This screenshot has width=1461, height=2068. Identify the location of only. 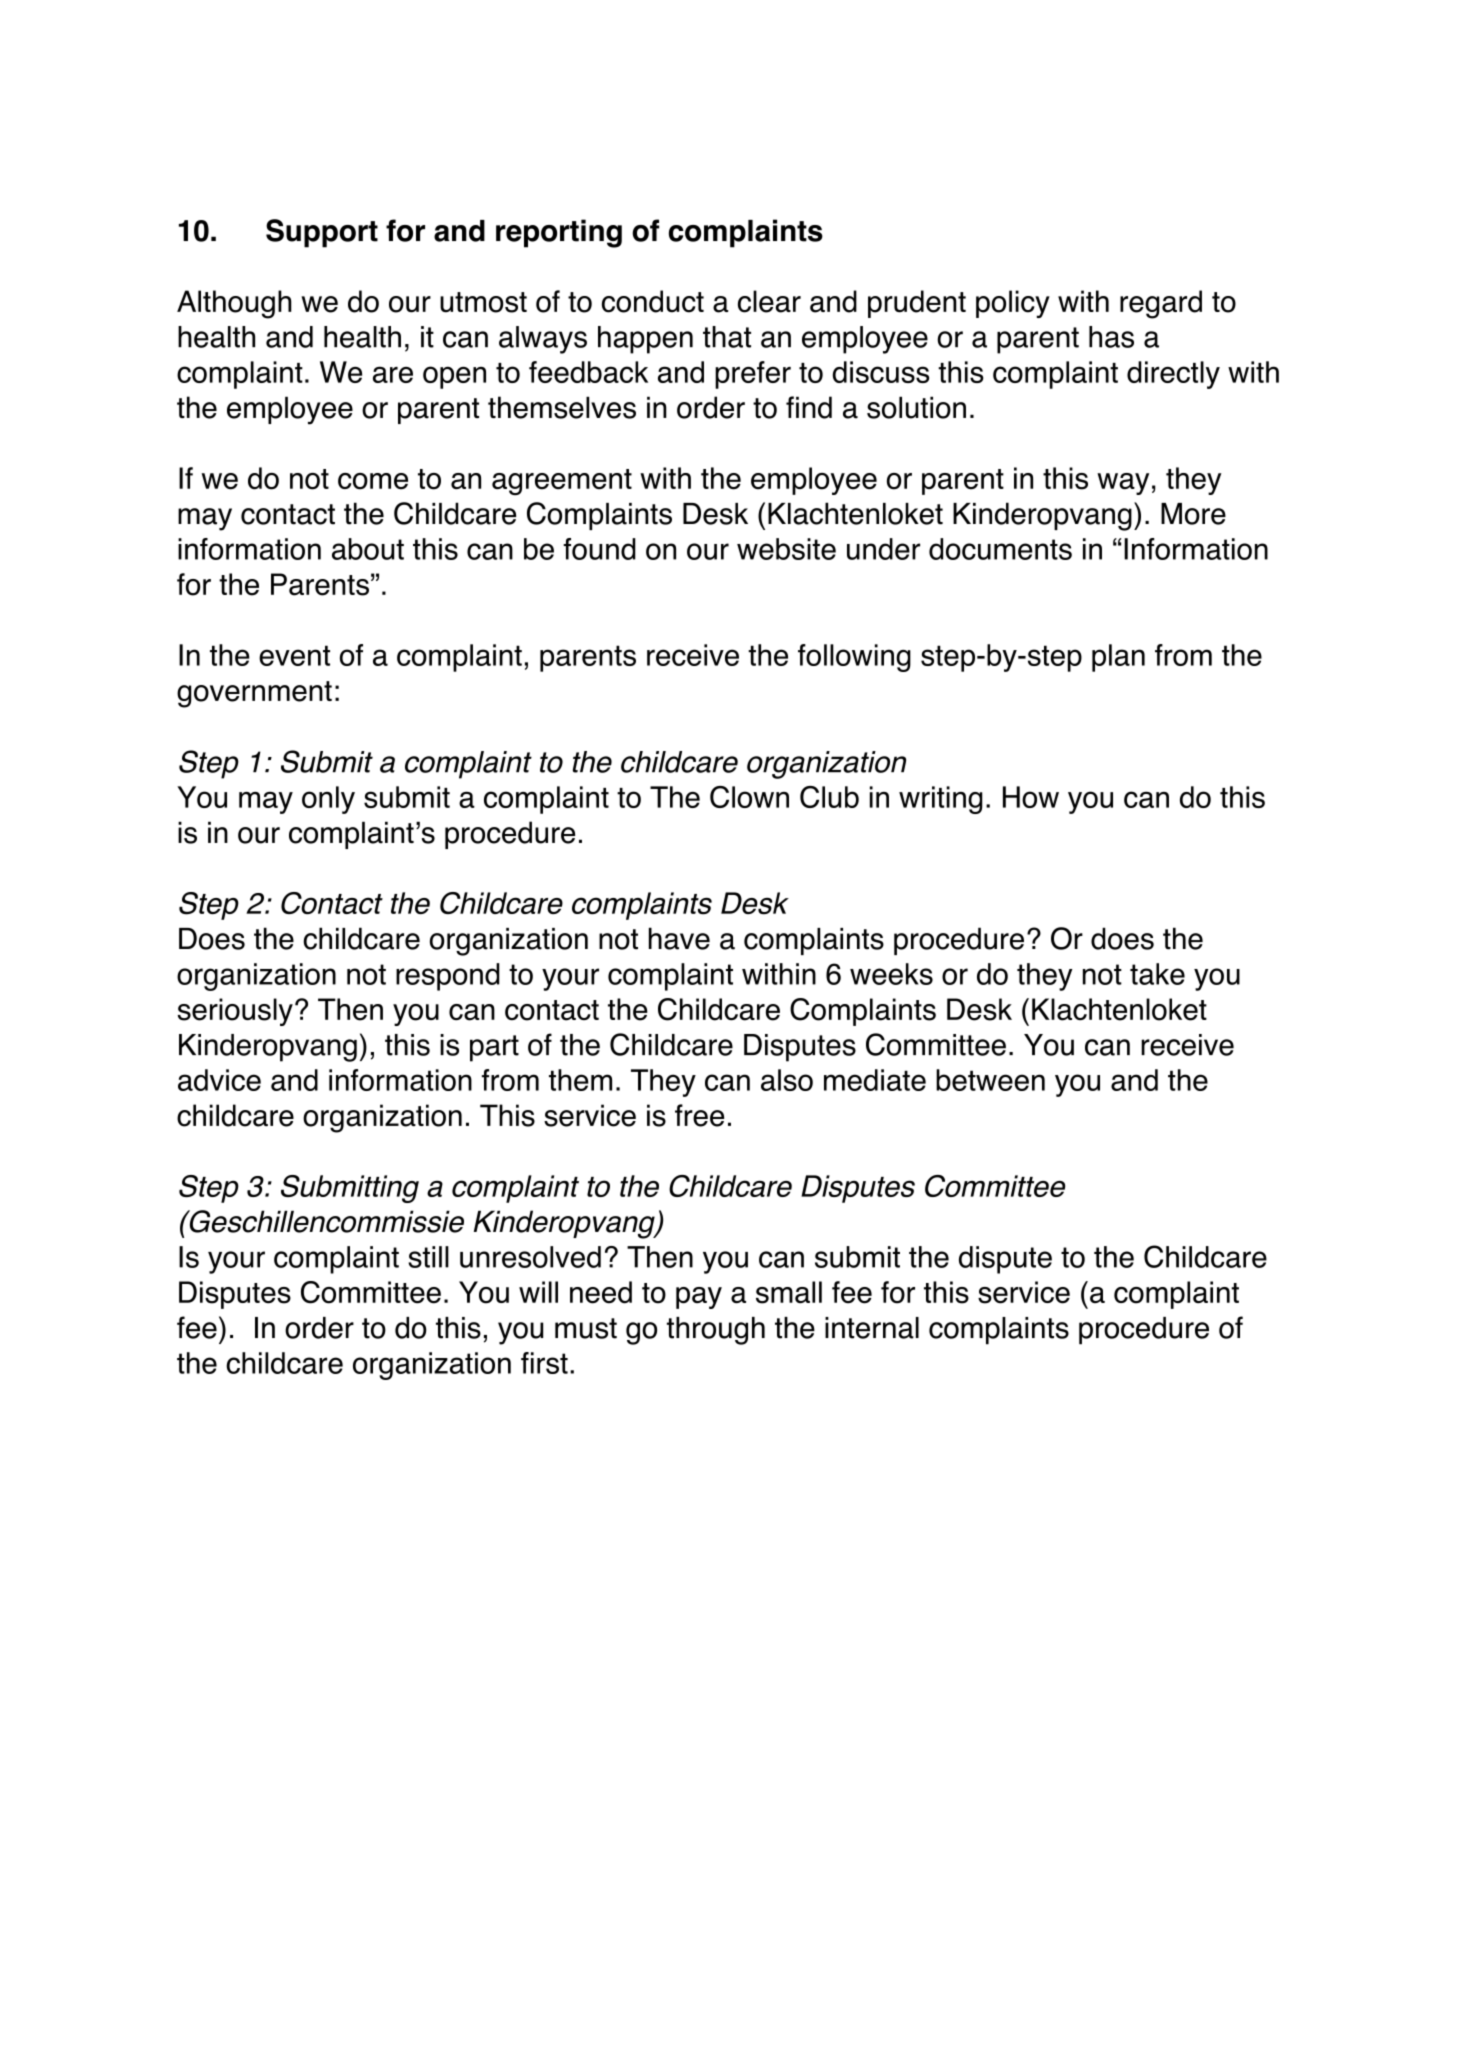
(328, 800).
